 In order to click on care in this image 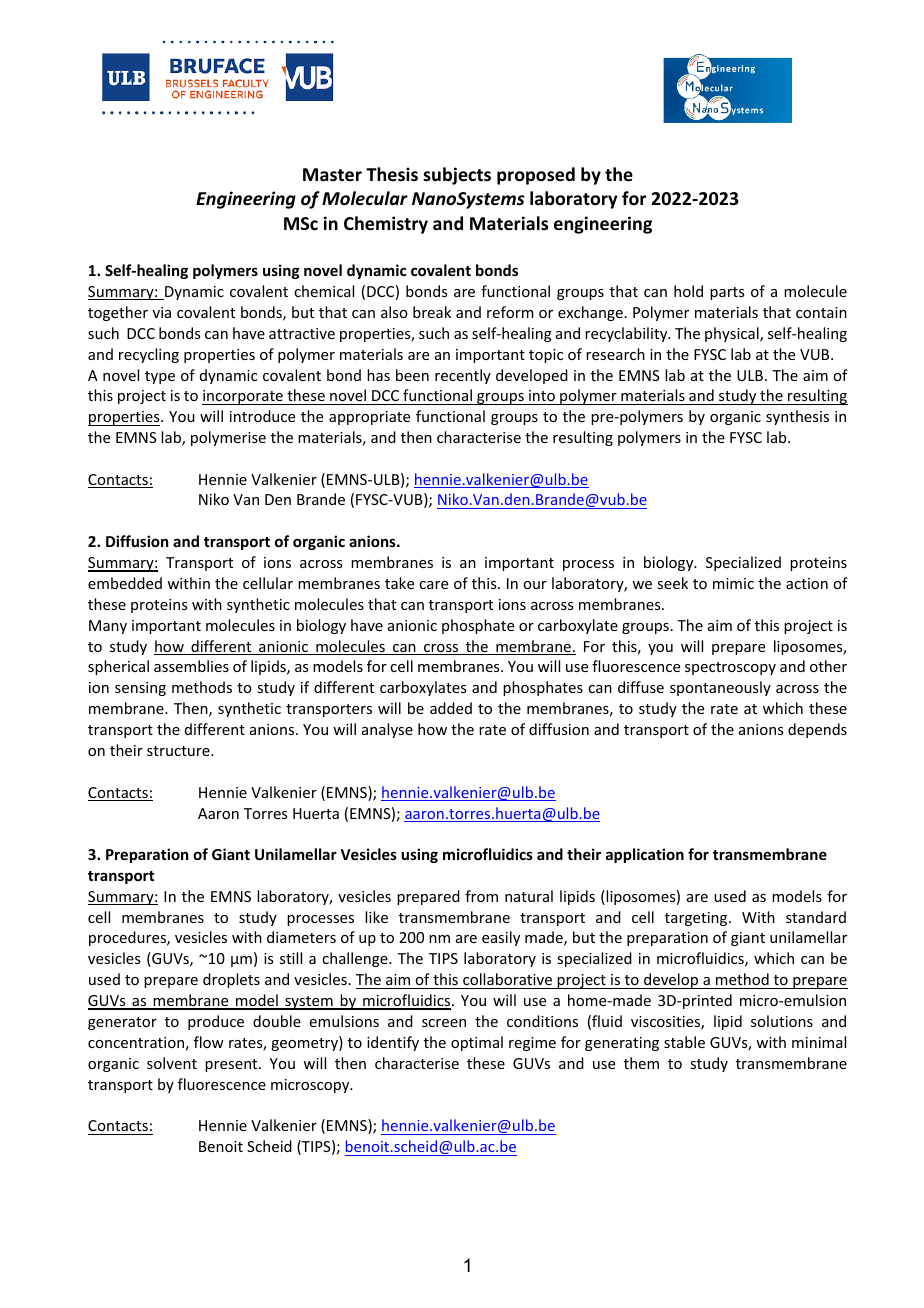, I will do `click(433, 585)`.
